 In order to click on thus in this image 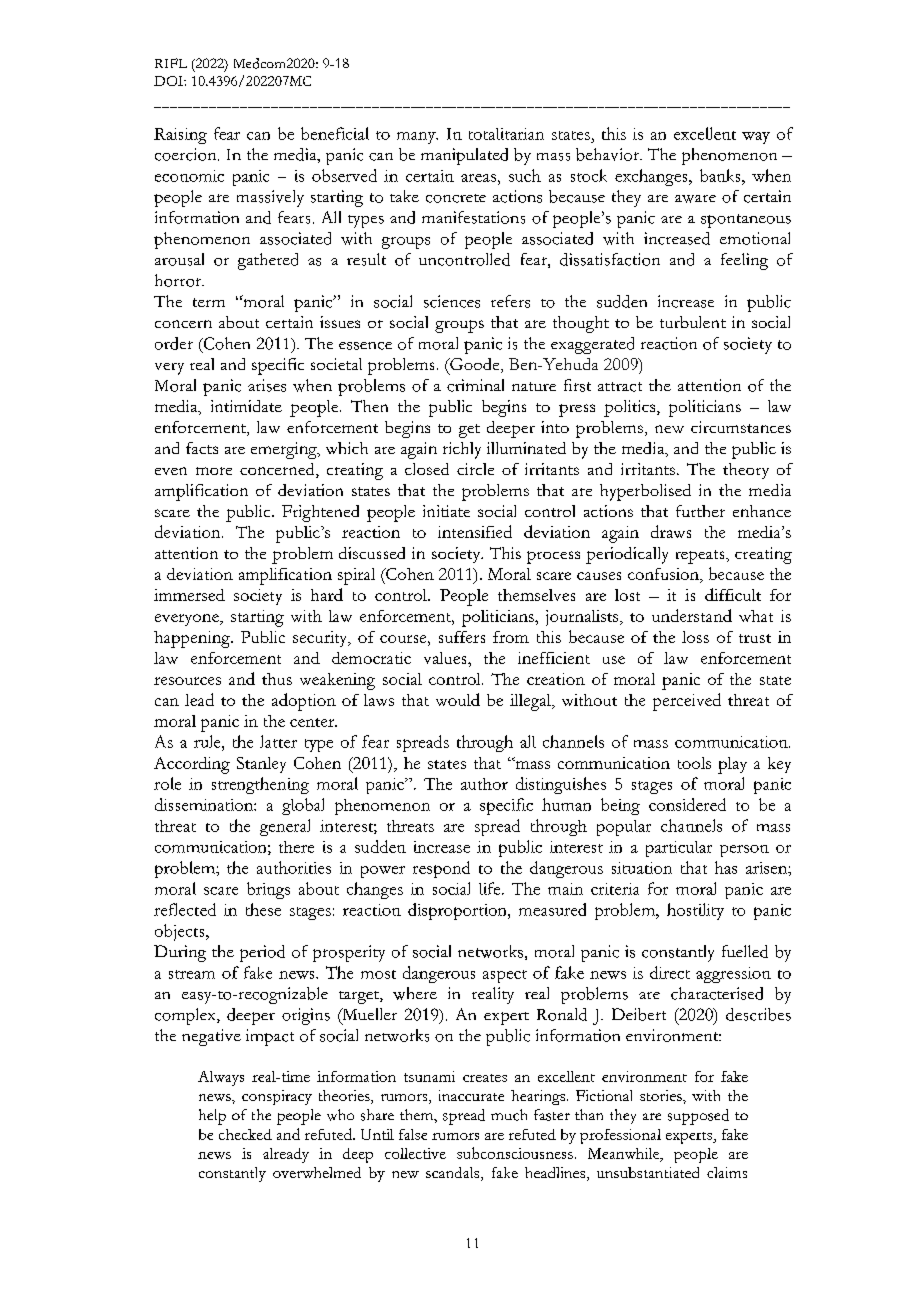, I will do `click(277, 679)`.
